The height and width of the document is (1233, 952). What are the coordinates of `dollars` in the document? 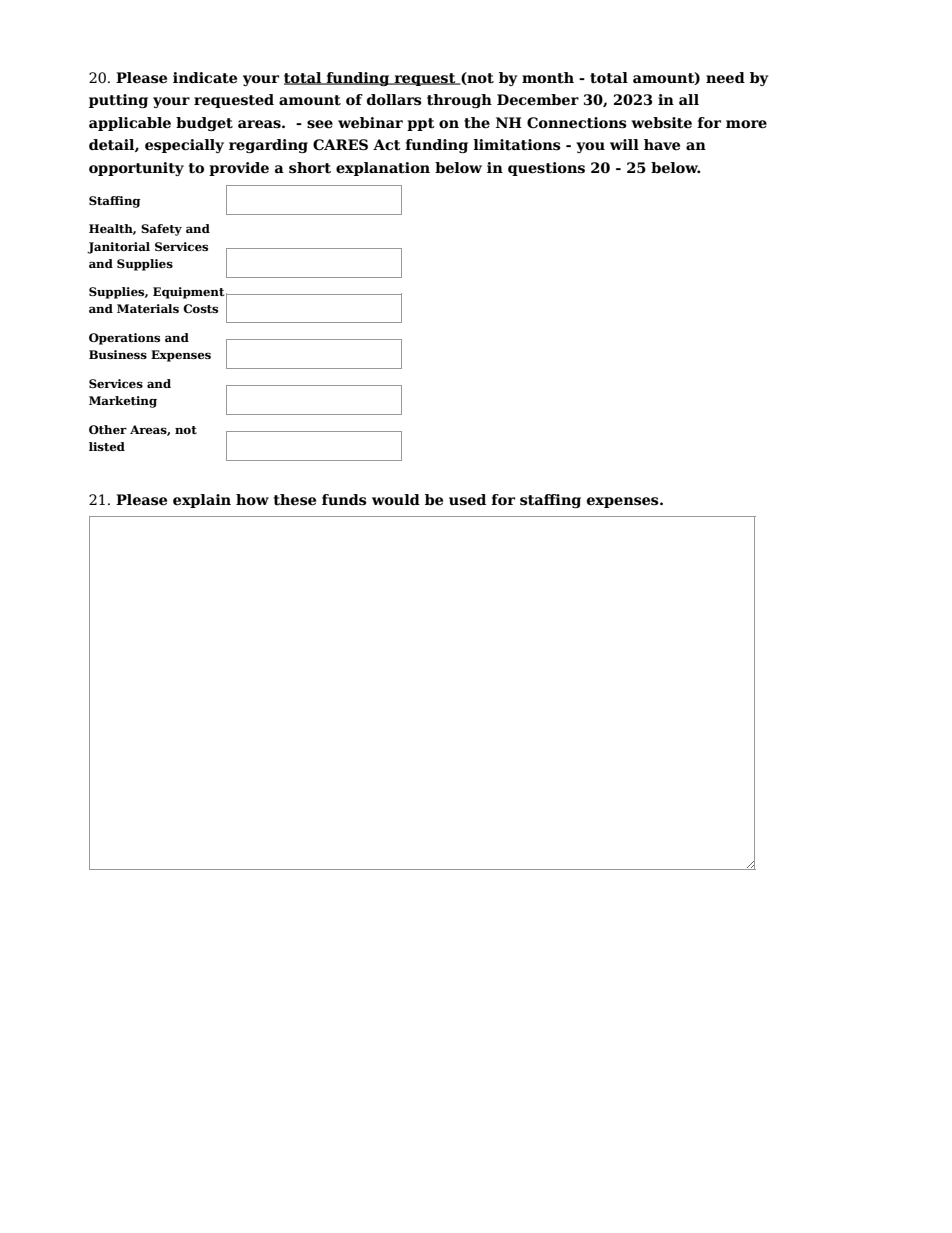 It's located at (394, 100).
